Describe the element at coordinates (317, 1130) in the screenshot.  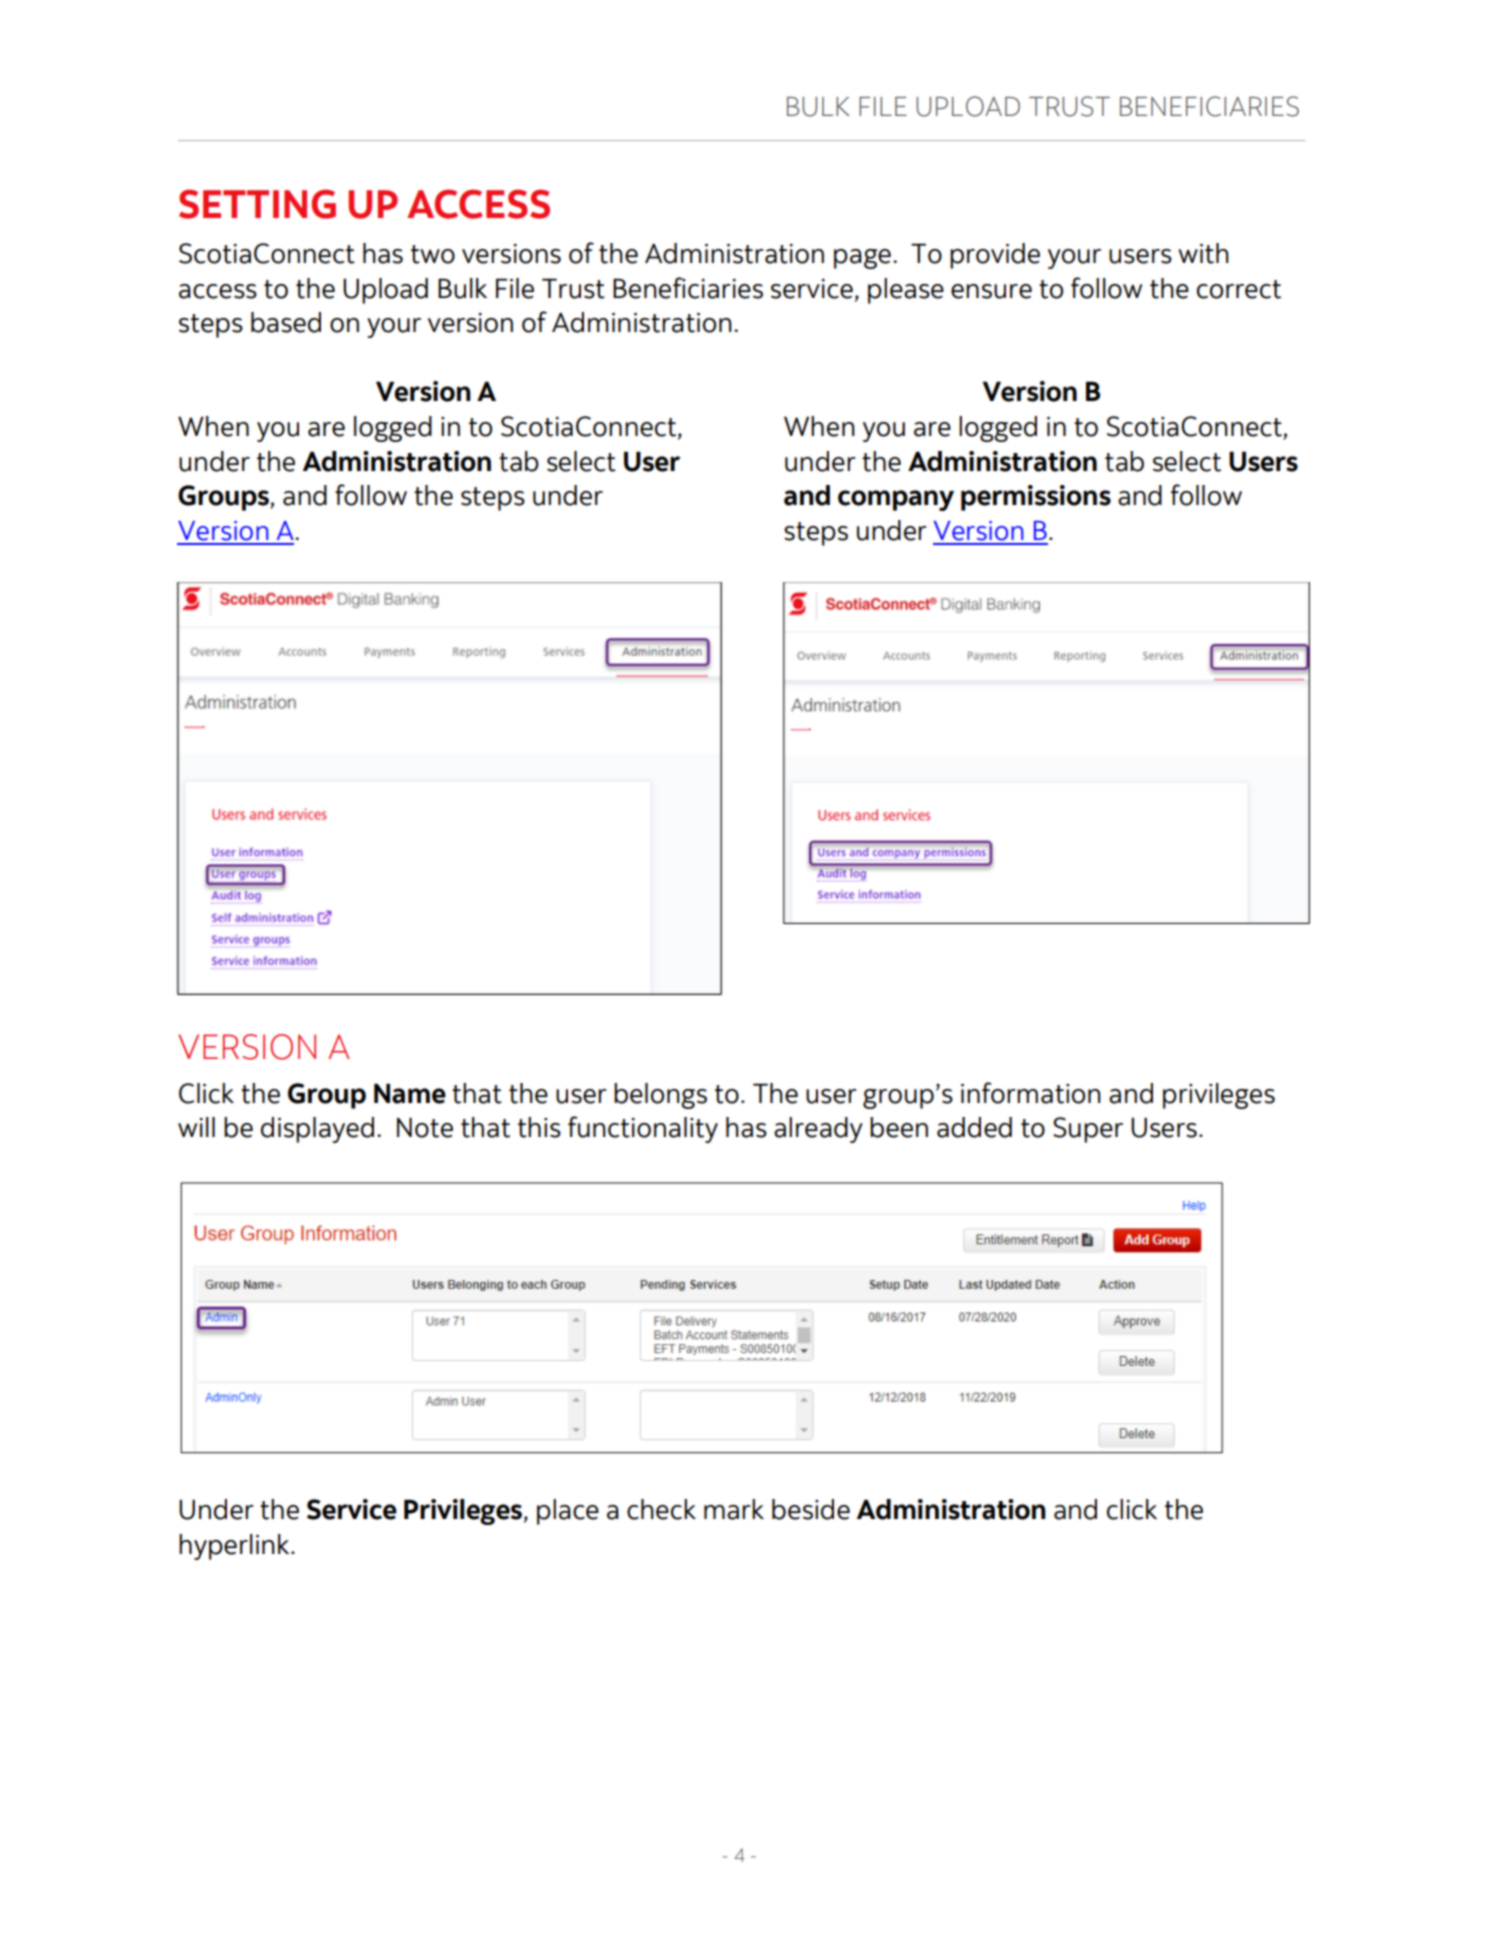
I see `displayed` at that location.
